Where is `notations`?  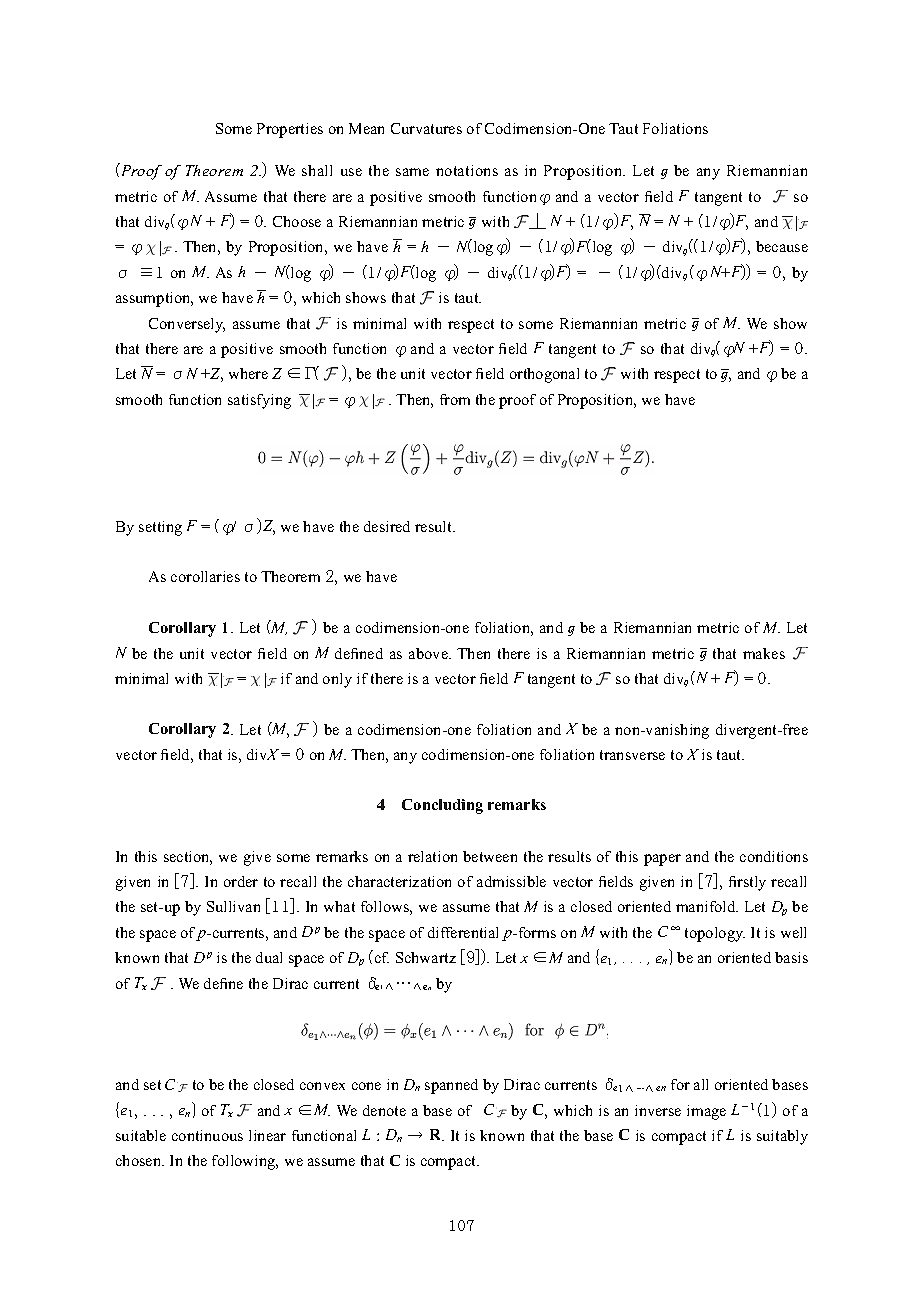
notations is located at coordinates (467, 170).
